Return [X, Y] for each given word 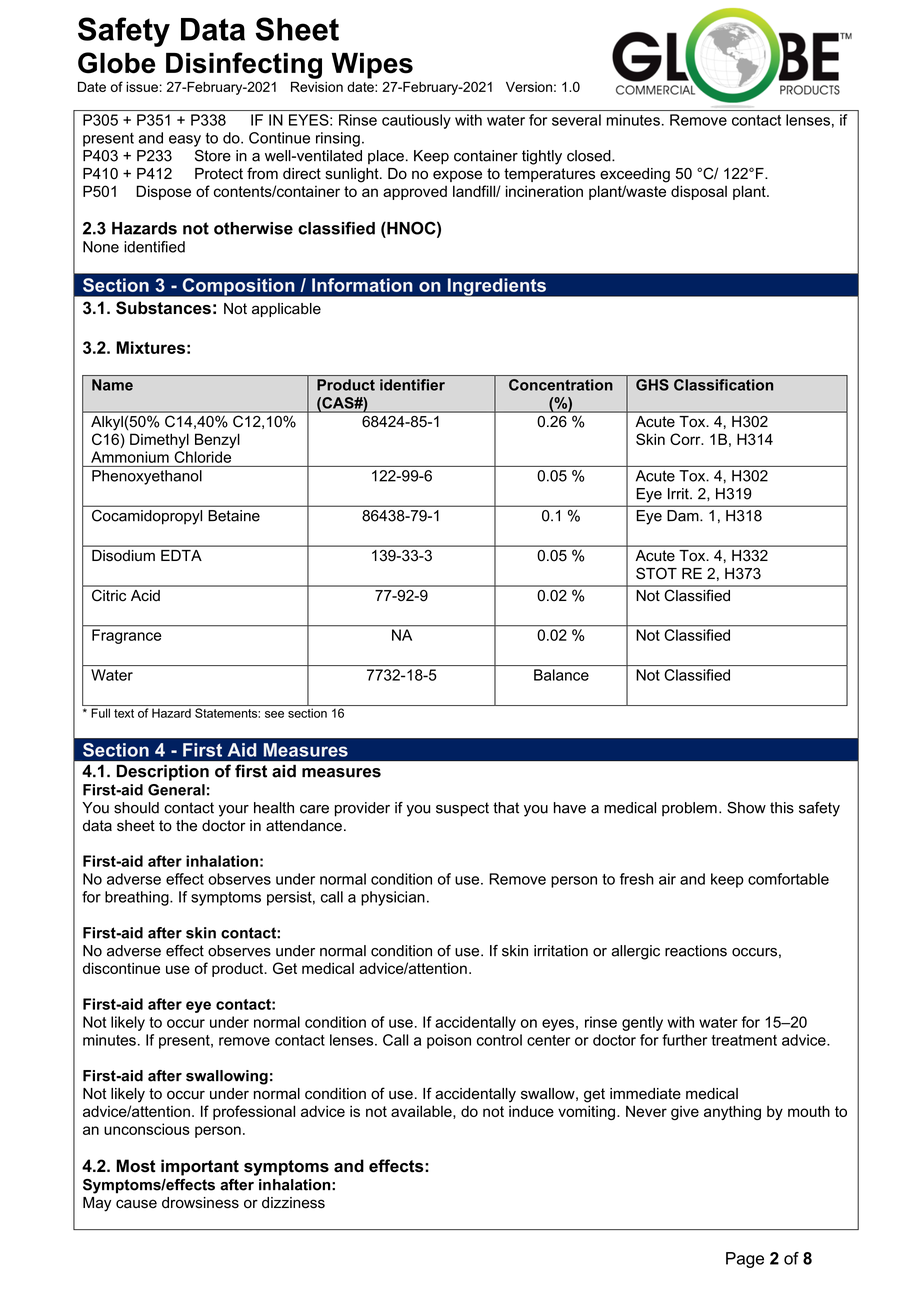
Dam [684, 516]
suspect [462, 809]
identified [154, 247]
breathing [138, 898]
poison [449, 1041]
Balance [561, 675]
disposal [699, 192]
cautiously [416, 121]
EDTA [181, 555]
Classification [723, 385]
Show [746, 808]
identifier [412, 385]
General [176, 790]
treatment [744, 1040]
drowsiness [200, 1203]
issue [142, 87]
